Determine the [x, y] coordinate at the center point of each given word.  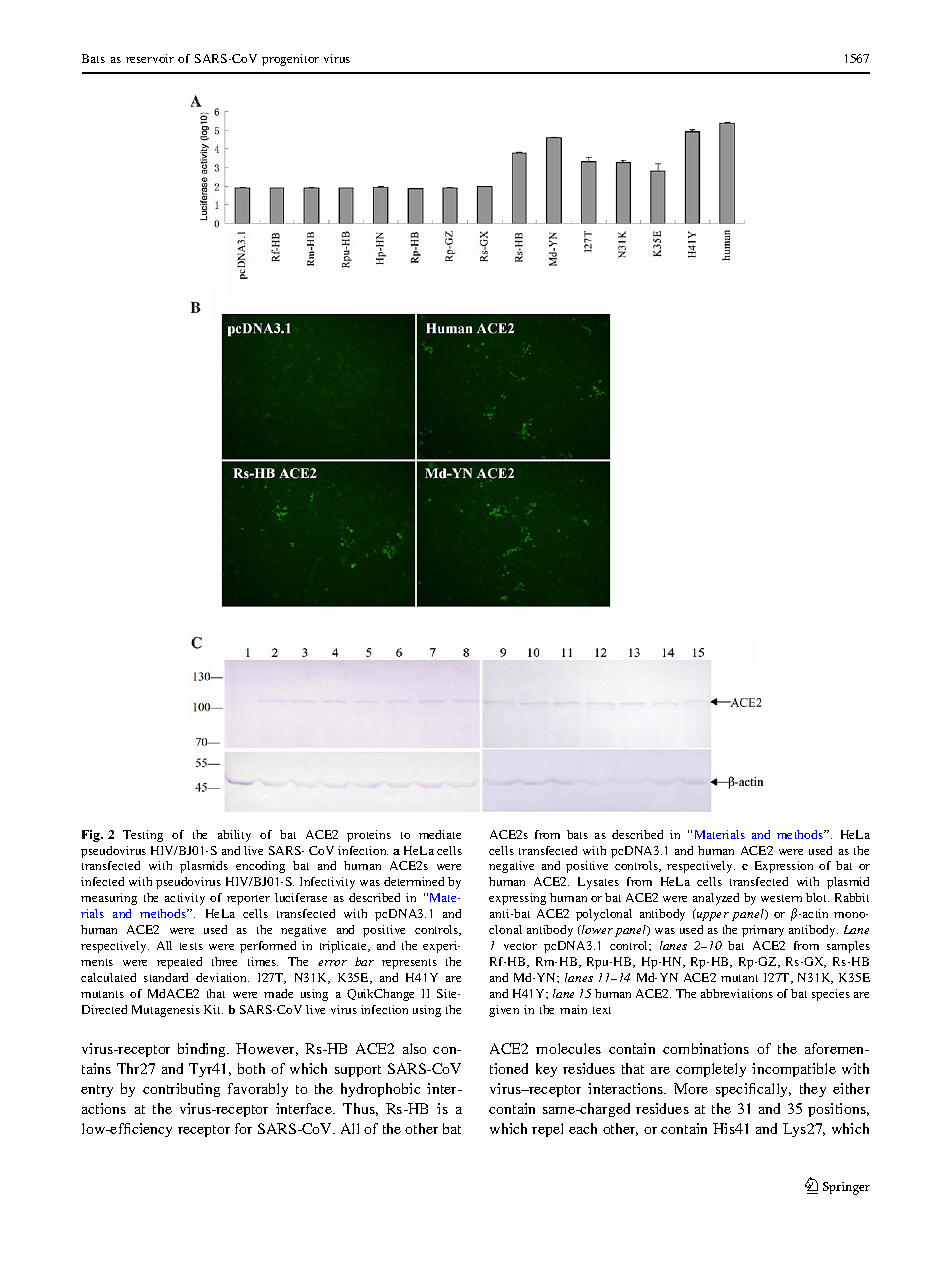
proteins [369, 836]
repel [547, 1130]
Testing [143, 836]
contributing [181, 1090]
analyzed [716, 899]
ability [234, 836]
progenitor [290, 60]
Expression [784, 867]
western [781, 898]
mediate [440, 834]
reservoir [150, 58]
